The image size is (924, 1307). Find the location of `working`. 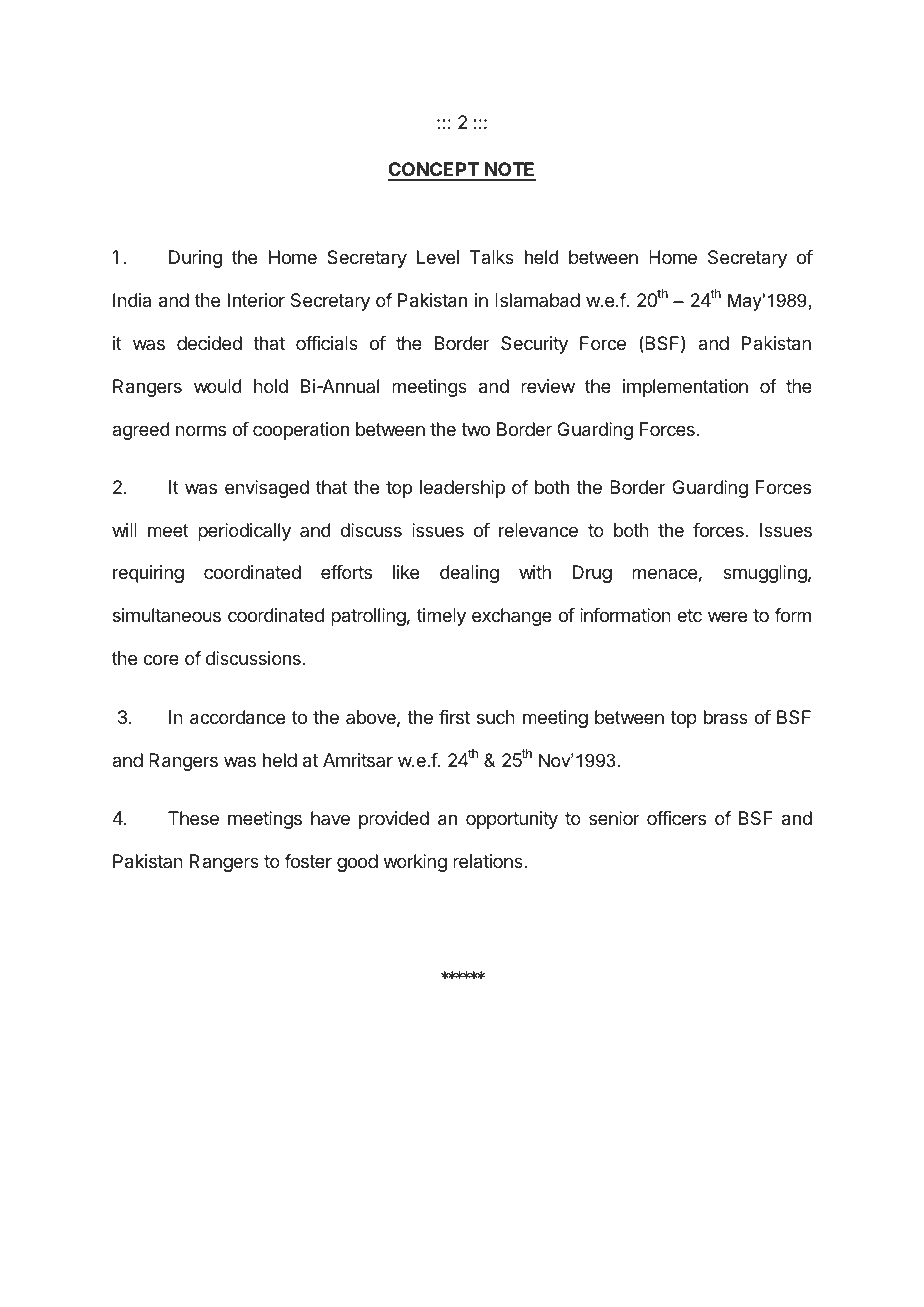

working is located at coordinates (415, 863).
